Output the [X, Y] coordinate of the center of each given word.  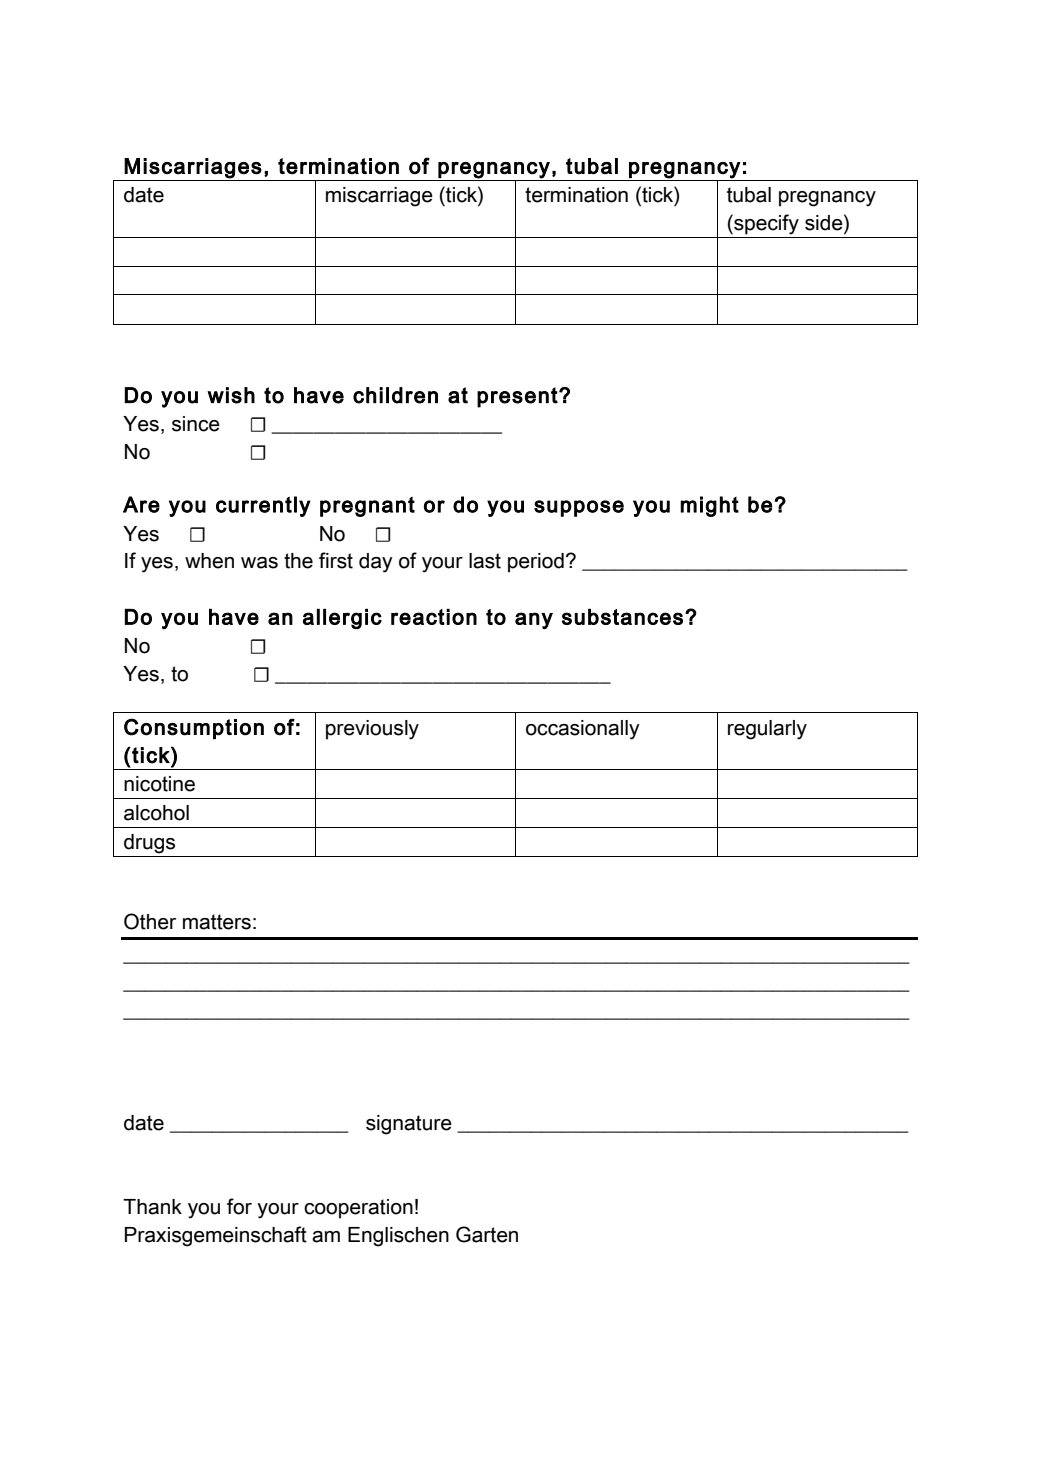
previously [372, 730]
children [395, 395]
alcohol [156, 813]
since [196, 424]
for [239, 1206]
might [709, 506]
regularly [767, 730]
